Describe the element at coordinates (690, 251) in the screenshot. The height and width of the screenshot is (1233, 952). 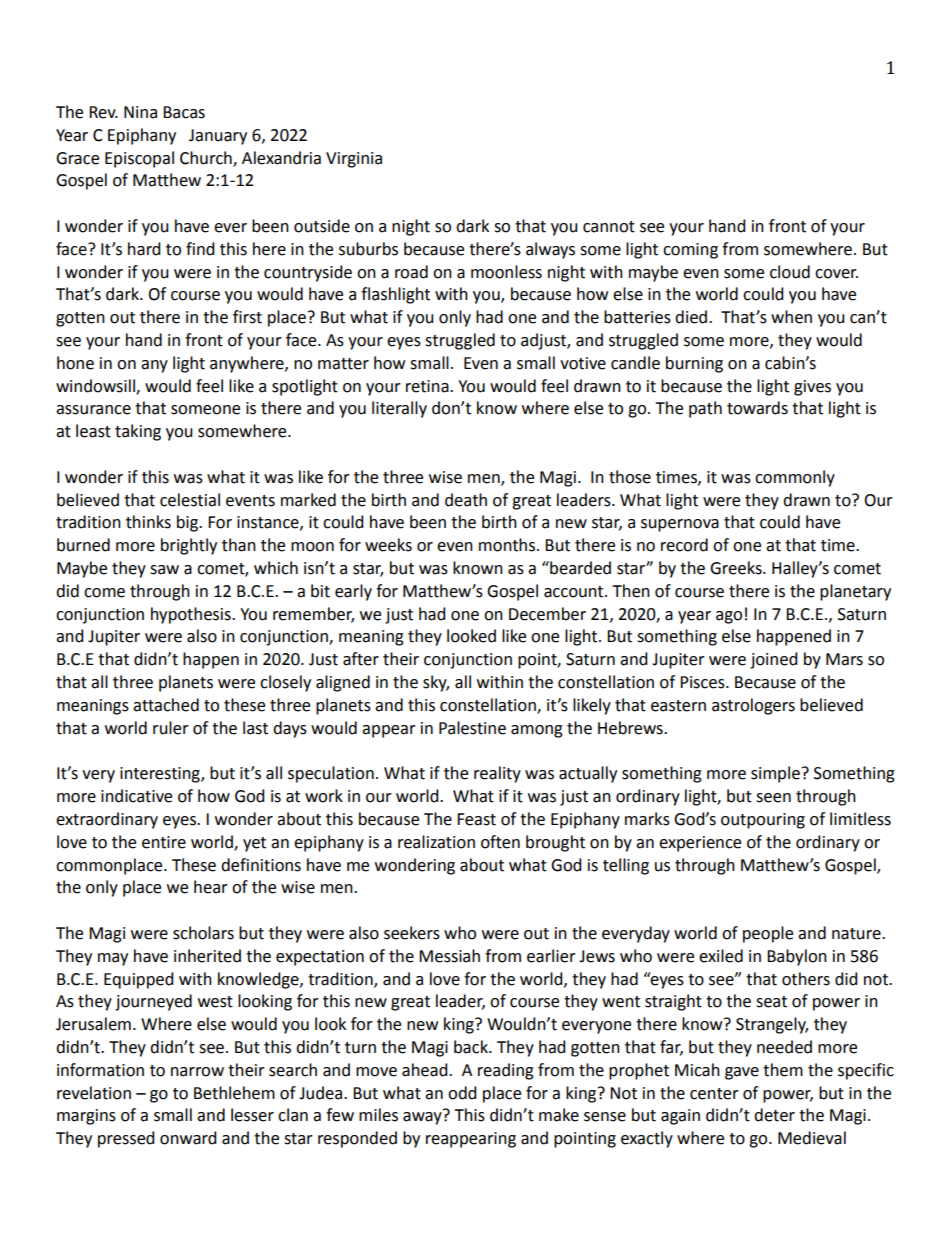
I see `coming` at that location.
